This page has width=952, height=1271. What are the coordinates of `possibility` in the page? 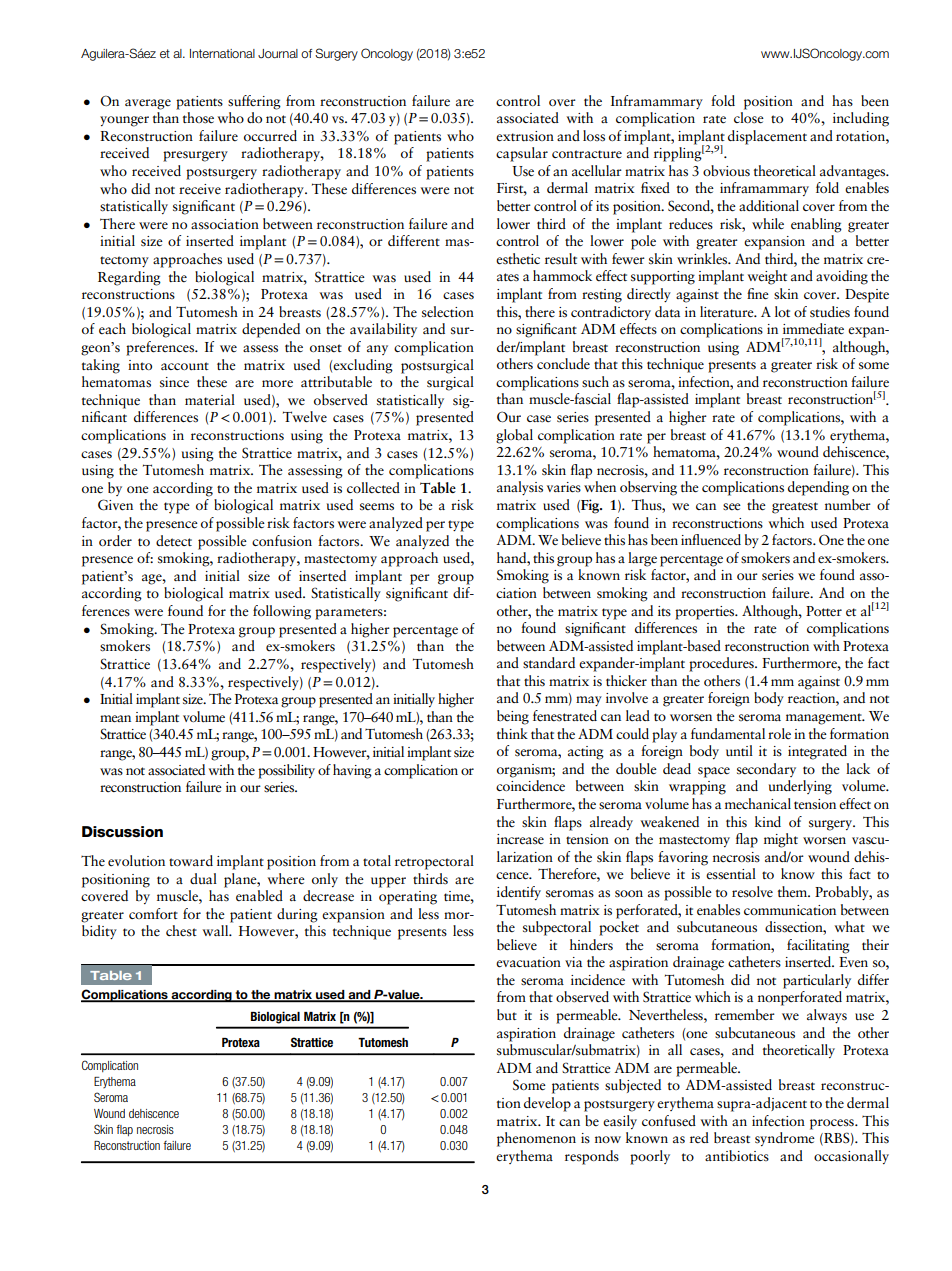 It's located at (286, 771).
